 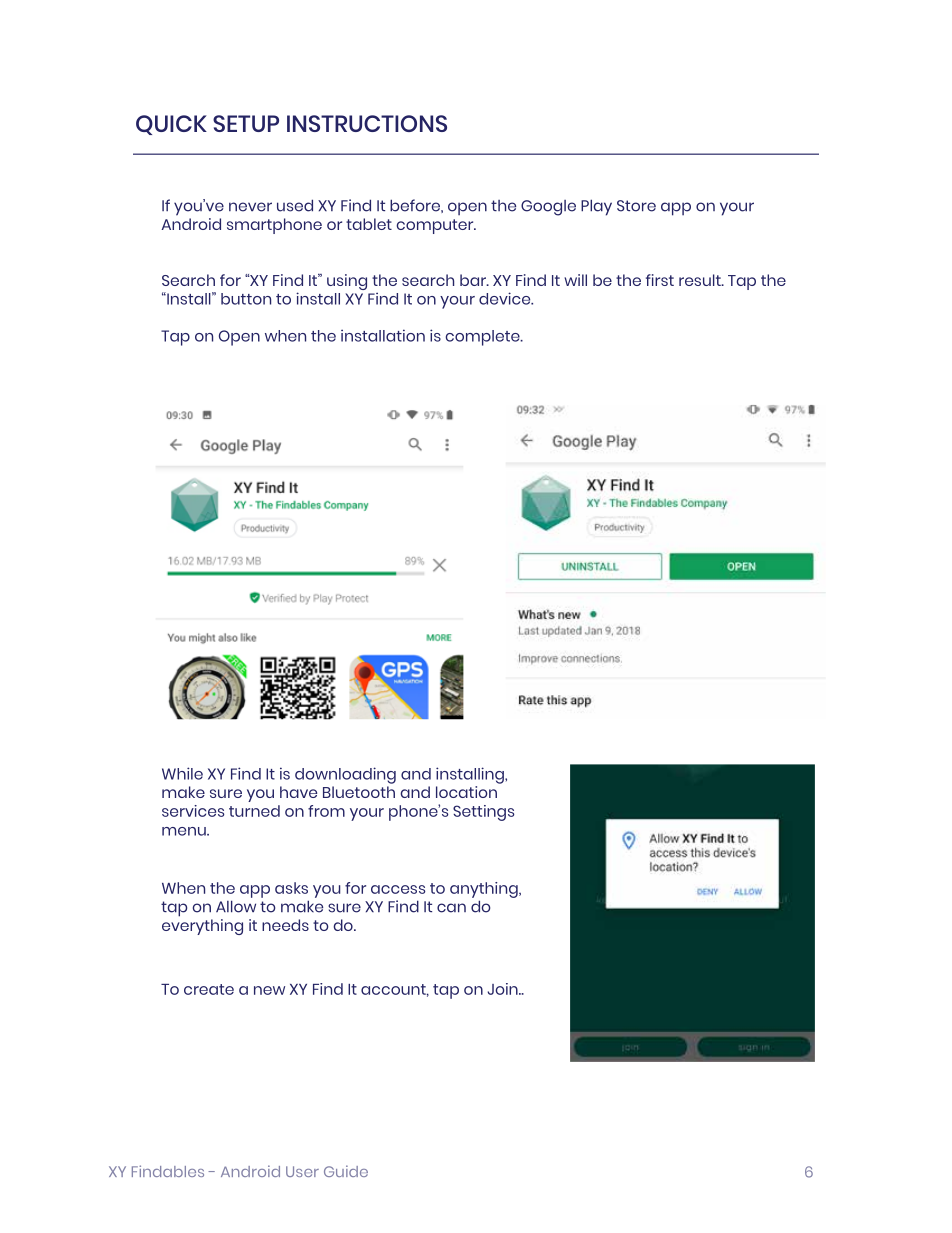 What do you see at coordinates (302, 1171) in the screenshot?
I see `User` at bounding box center [302, 1171].
